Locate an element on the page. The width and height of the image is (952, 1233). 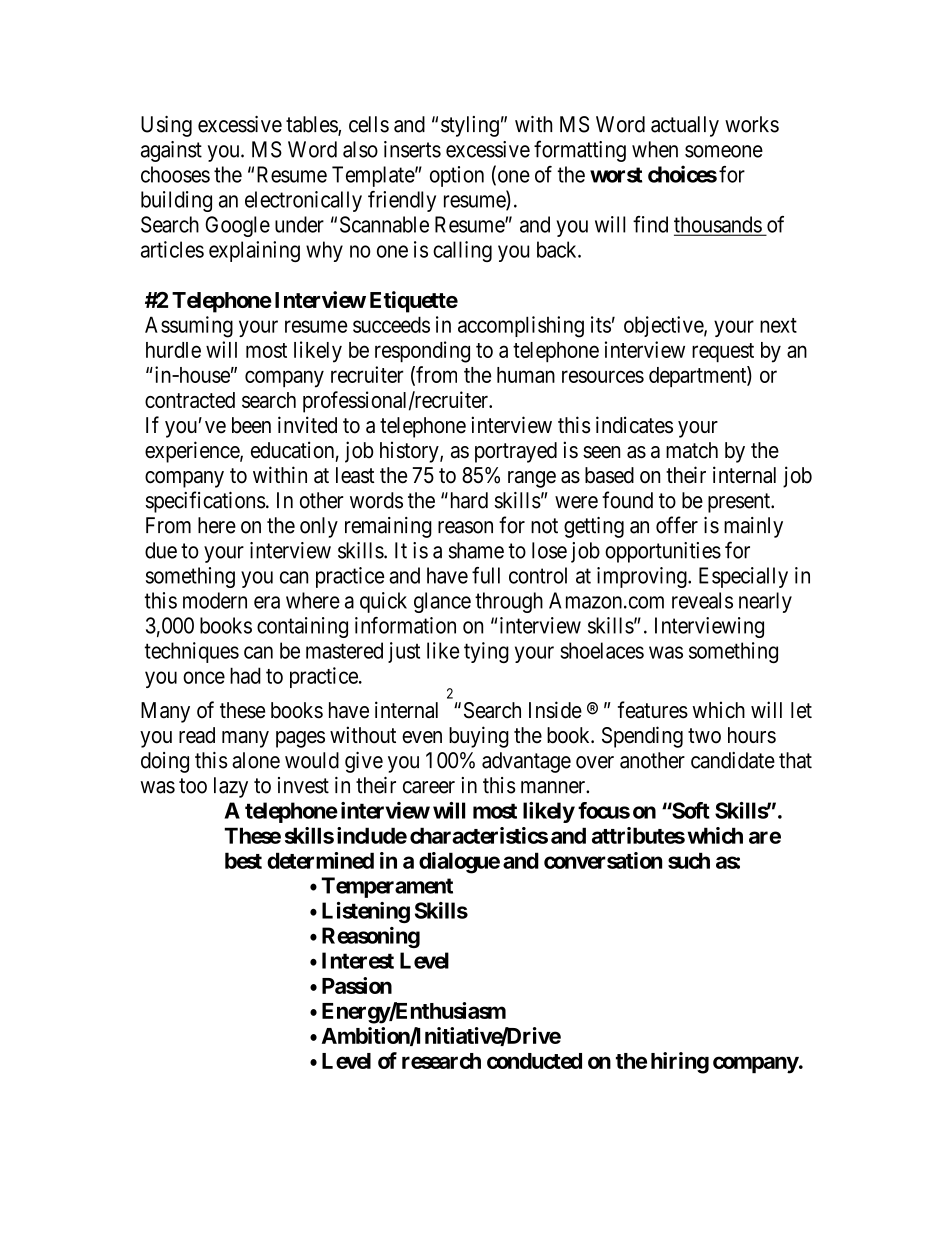
modern is located at coordinates (215, 600).
